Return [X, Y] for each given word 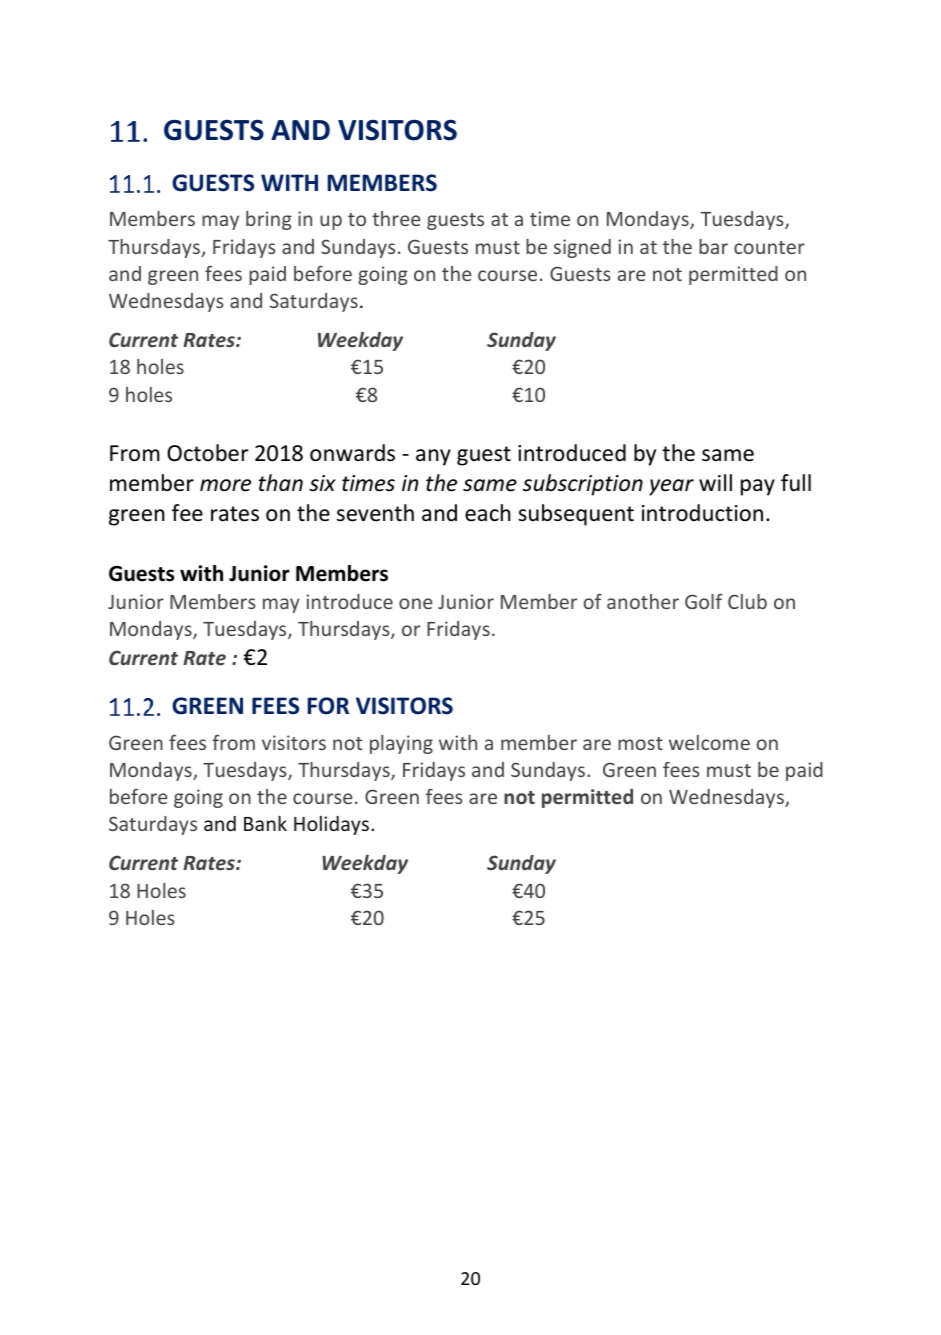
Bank [265, 823]
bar [713, 246]
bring [269, 220]
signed [582, 248]
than [281, 483]
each [488, 513]
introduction [702, 513]
